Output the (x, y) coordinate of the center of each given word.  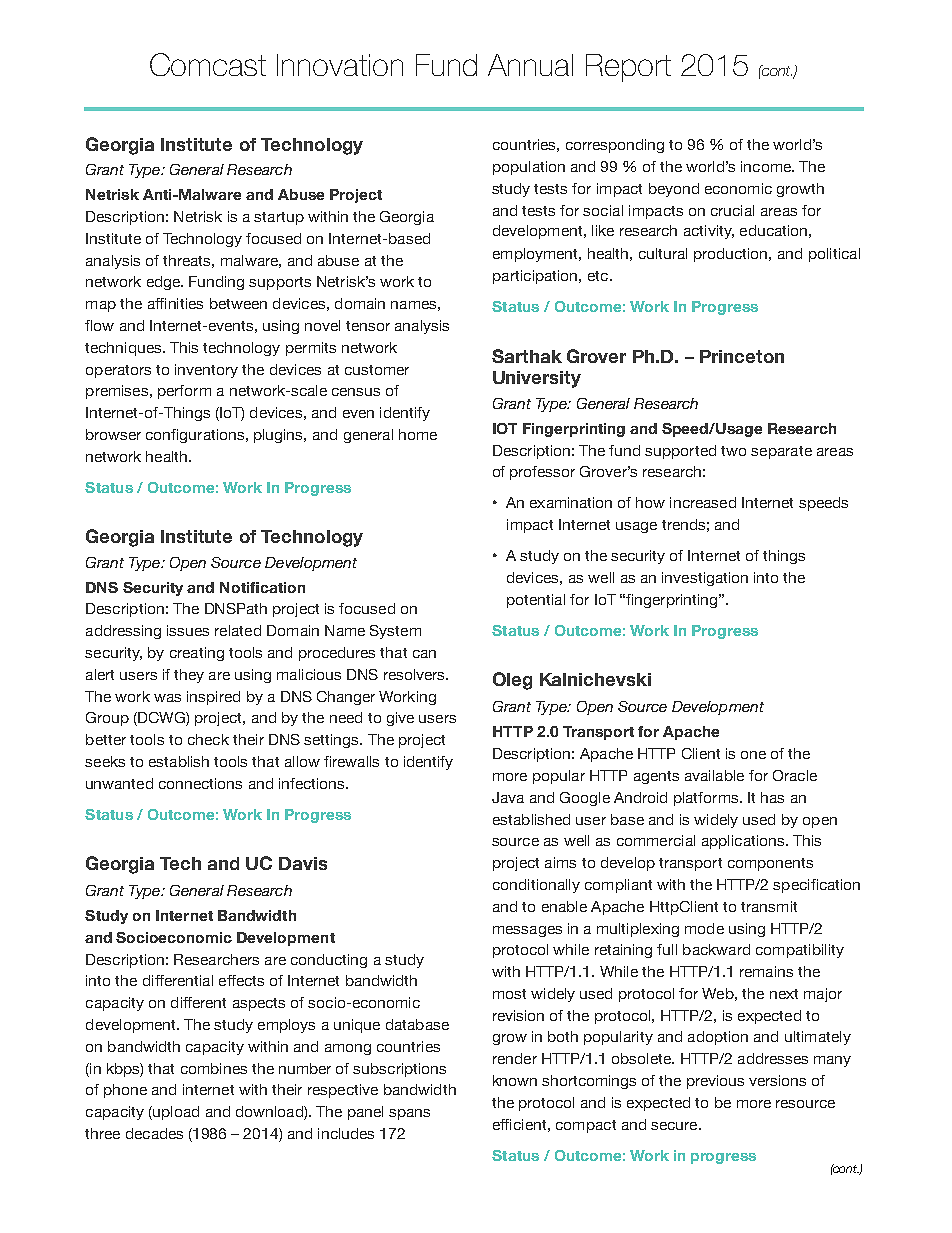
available (714, 775)
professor (542, 473)
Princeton (742, 356)
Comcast (208, 64)
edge (165, 283)
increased (703, 502)
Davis (303, 863)
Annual (530, 65)
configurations (196, 436)
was (167, 698)
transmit (769, 906)
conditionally (536, 886)
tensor (368, 326)
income (767, 166)
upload (175, 1113)
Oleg (512, 681)
